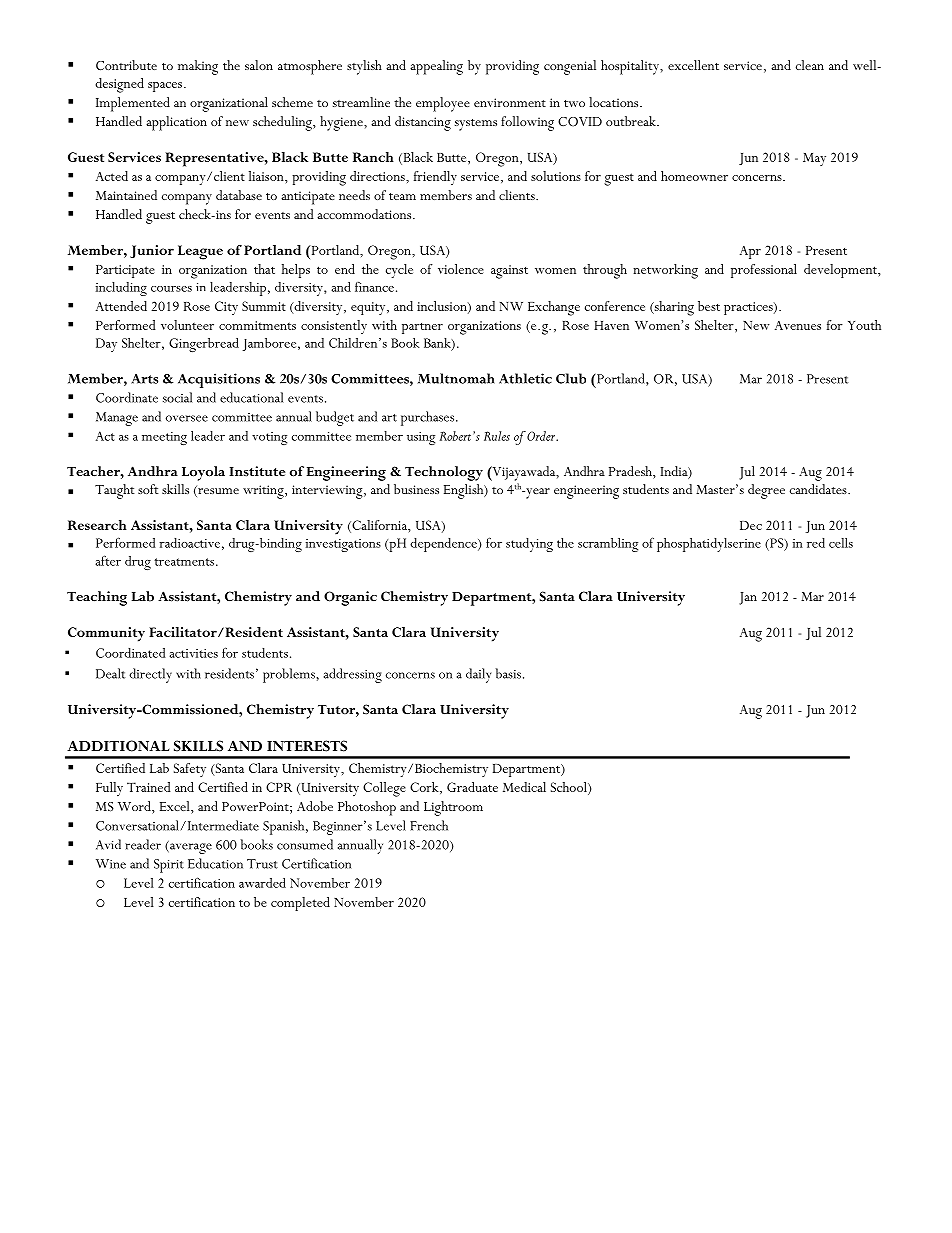  Describe the element at coordinates (150, 675) in the page. I see `directly` at that location.
